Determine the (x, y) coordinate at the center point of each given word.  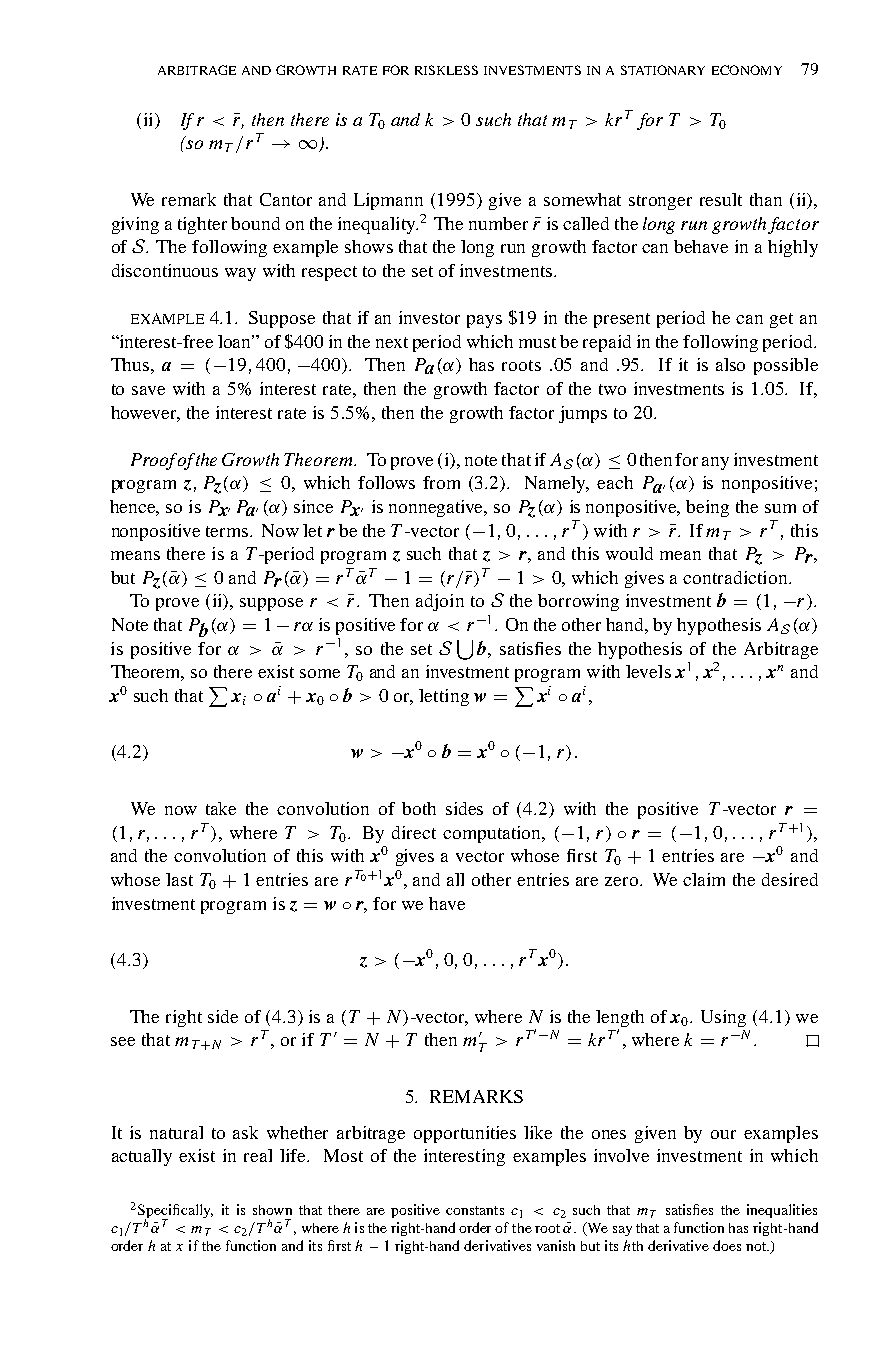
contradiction (736, 577)
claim (704, 879)
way (240, 274)
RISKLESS (446, 70)
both (419, 808)
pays (484, 321)
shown (272, 1210)
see (123, 1041)
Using (723, 1018)
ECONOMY (747, 70)
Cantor (286, 199)
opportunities (465, 1134)
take (221, 808)
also (730, 364)
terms (228, 531)
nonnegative (437, 508)
